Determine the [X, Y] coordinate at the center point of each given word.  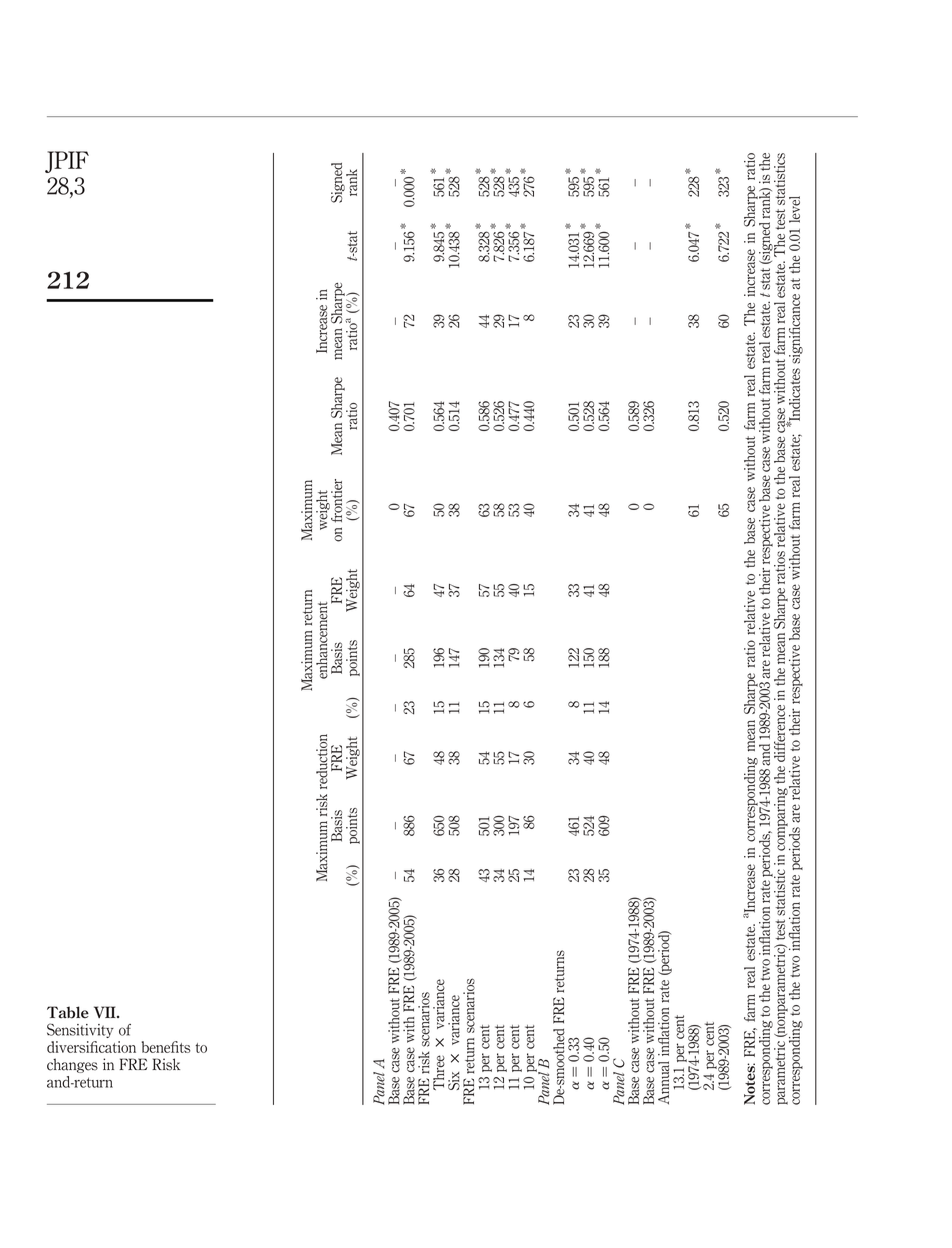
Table [68, 1012]
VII [106, 1012]
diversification [91, 1047]
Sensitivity [80, 1030]
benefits [166, 1047]
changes [72, 1065]
